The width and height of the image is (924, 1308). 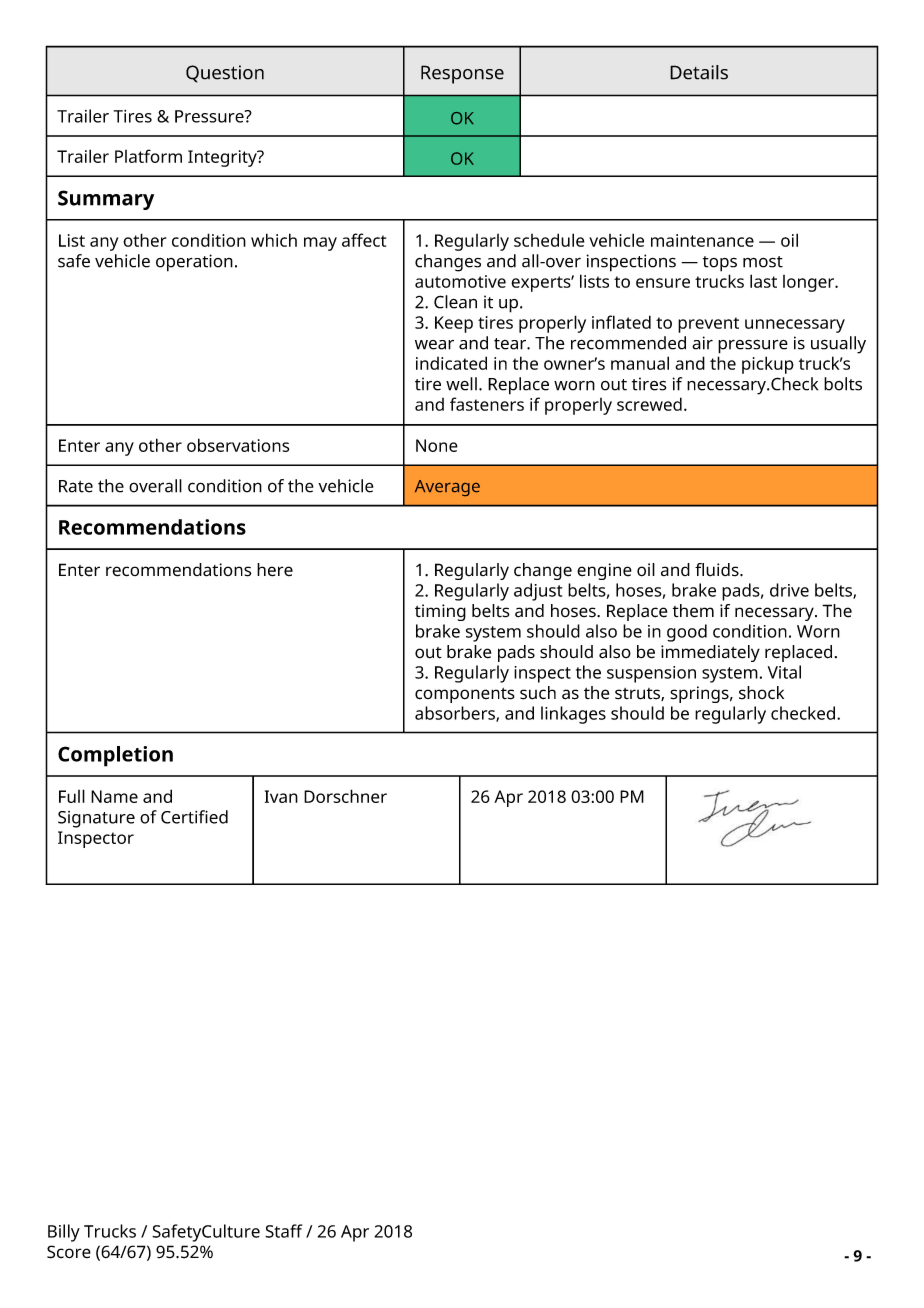 I want to click on Staff, so click(x=283, y=1231).
